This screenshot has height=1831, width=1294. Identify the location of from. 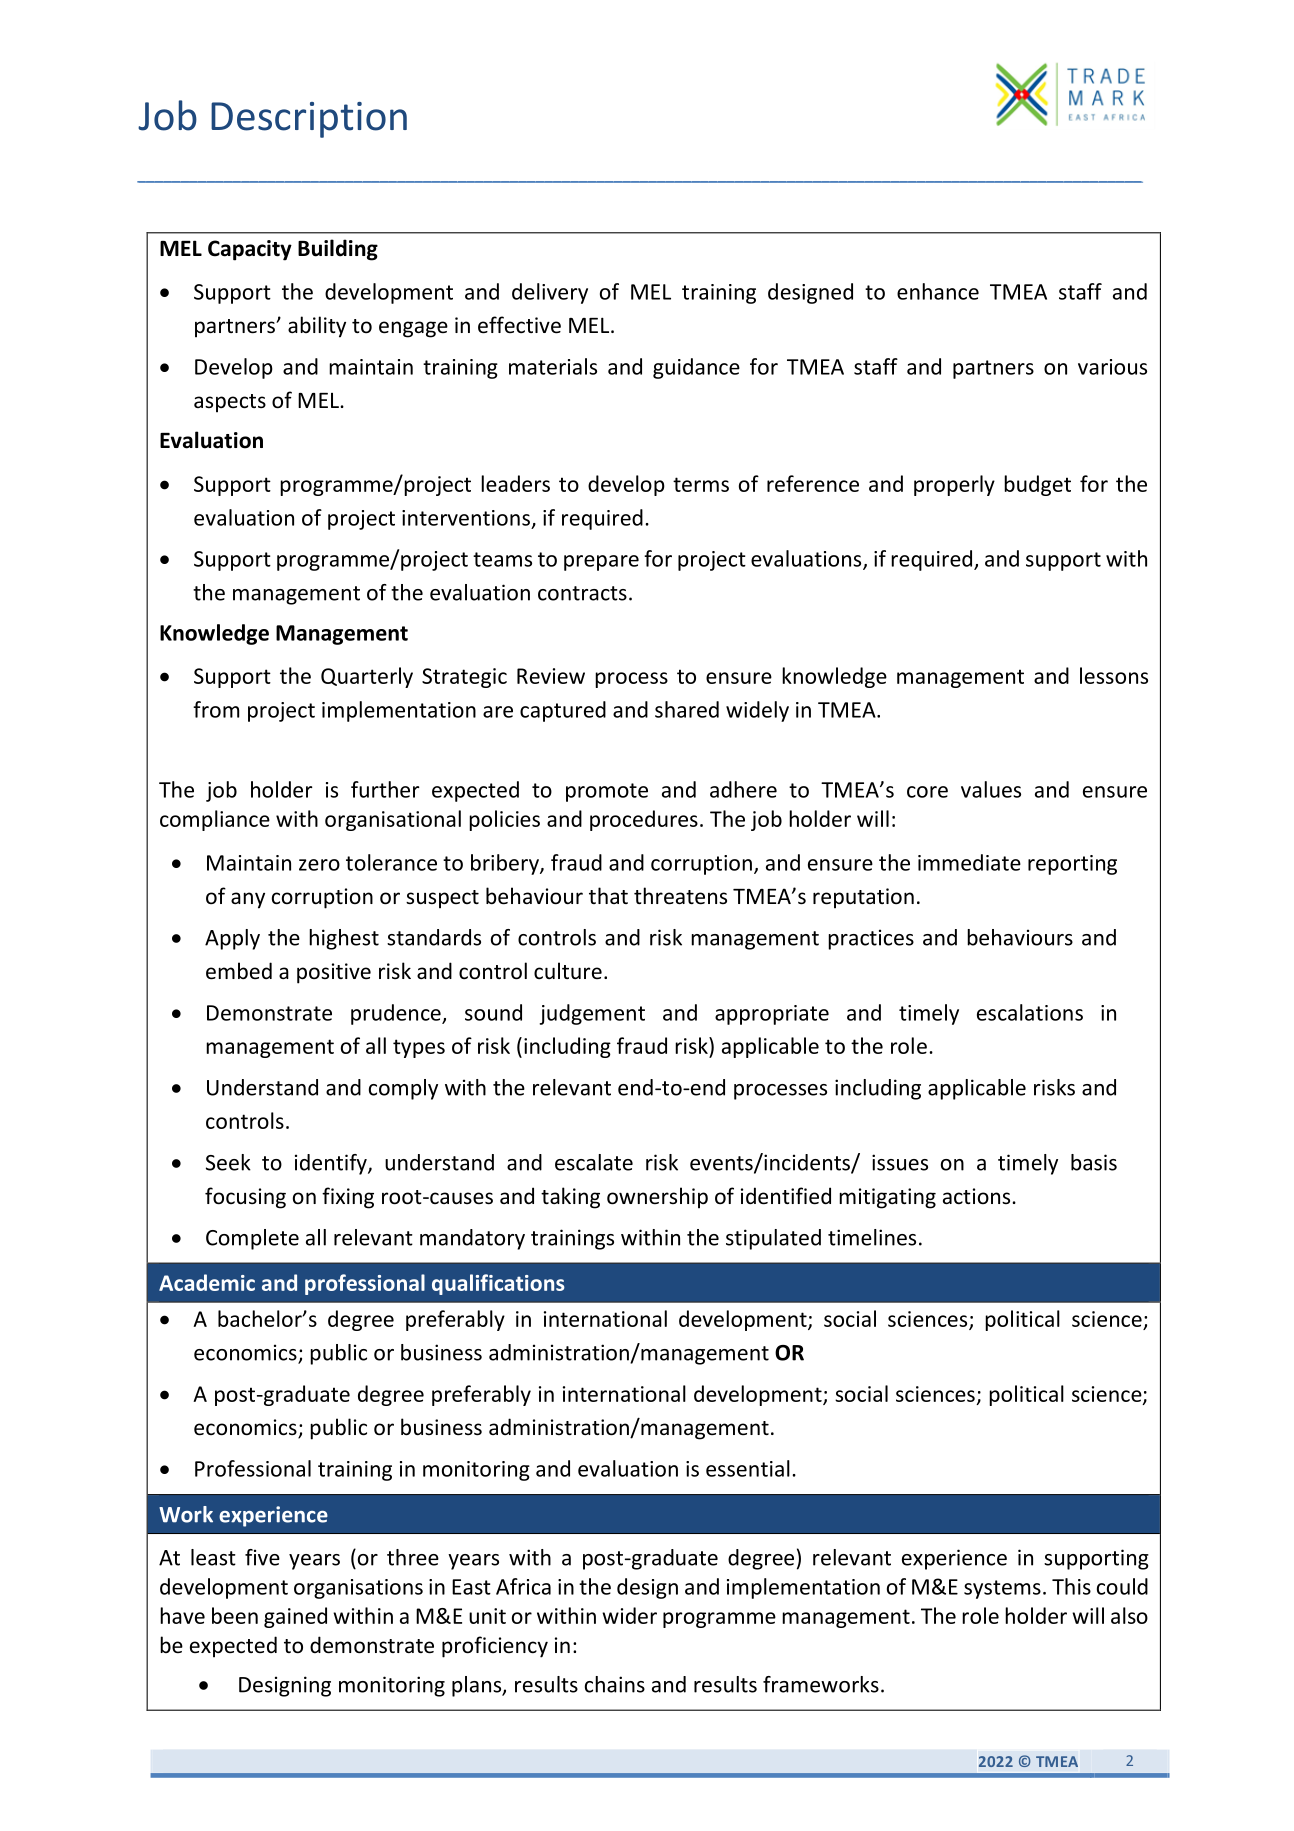
(216, 709).
